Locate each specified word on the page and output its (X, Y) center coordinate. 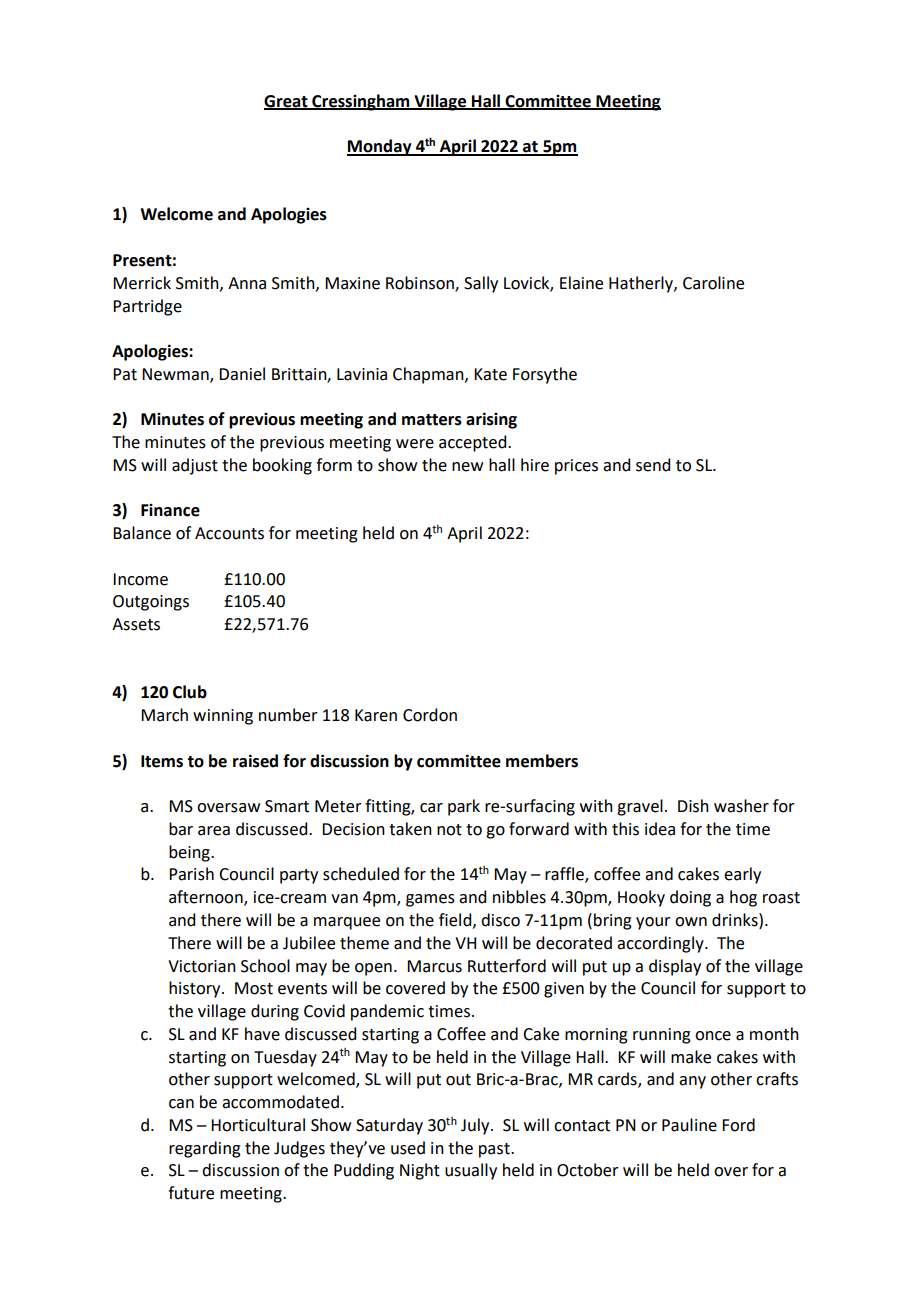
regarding (205, 1149)
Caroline (713, 283)
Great (287, 102)
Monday (380, 147)
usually (471, 1171)
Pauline (689, 1125)
